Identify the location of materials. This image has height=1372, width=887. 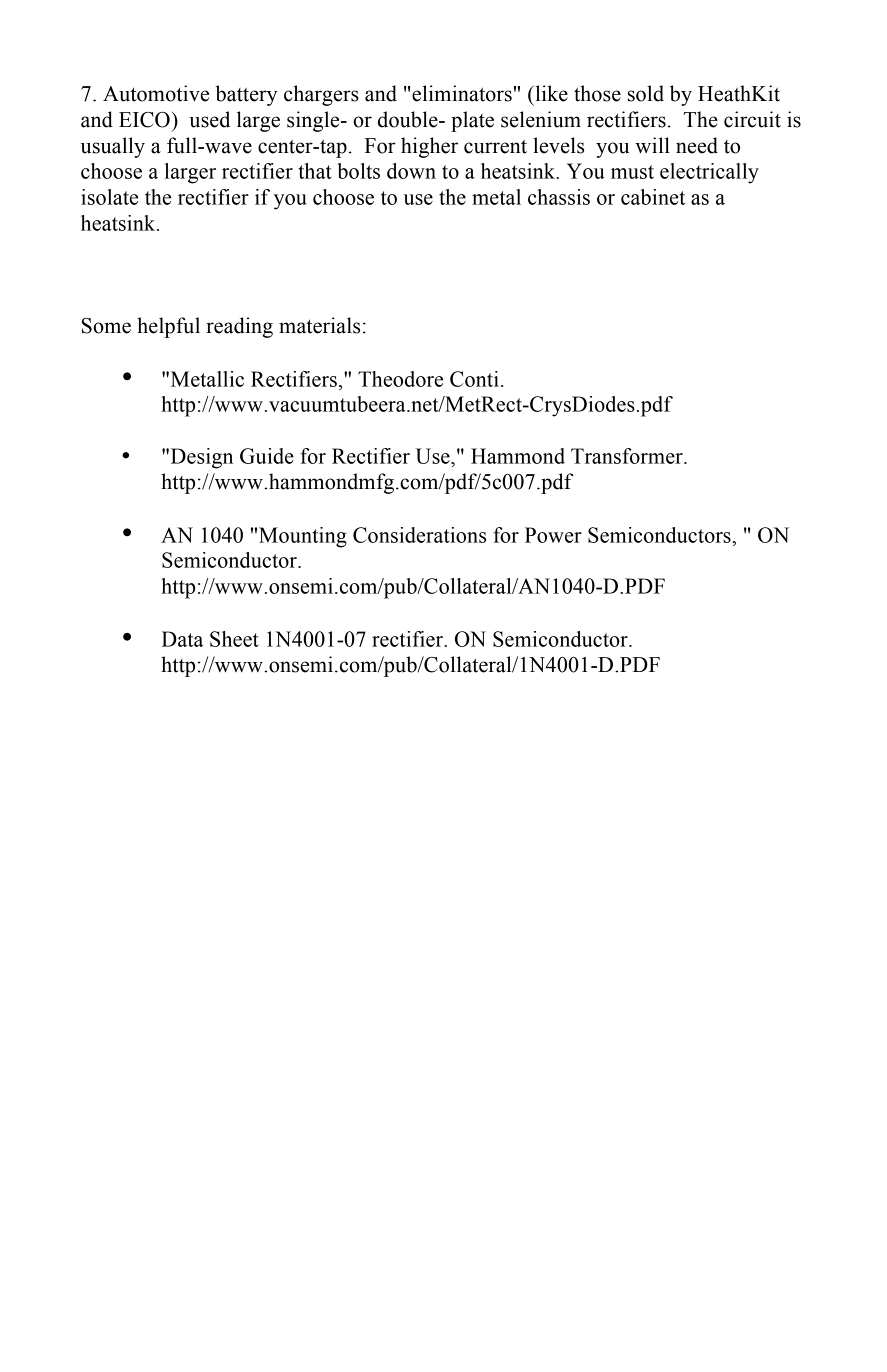
(319, 325).
